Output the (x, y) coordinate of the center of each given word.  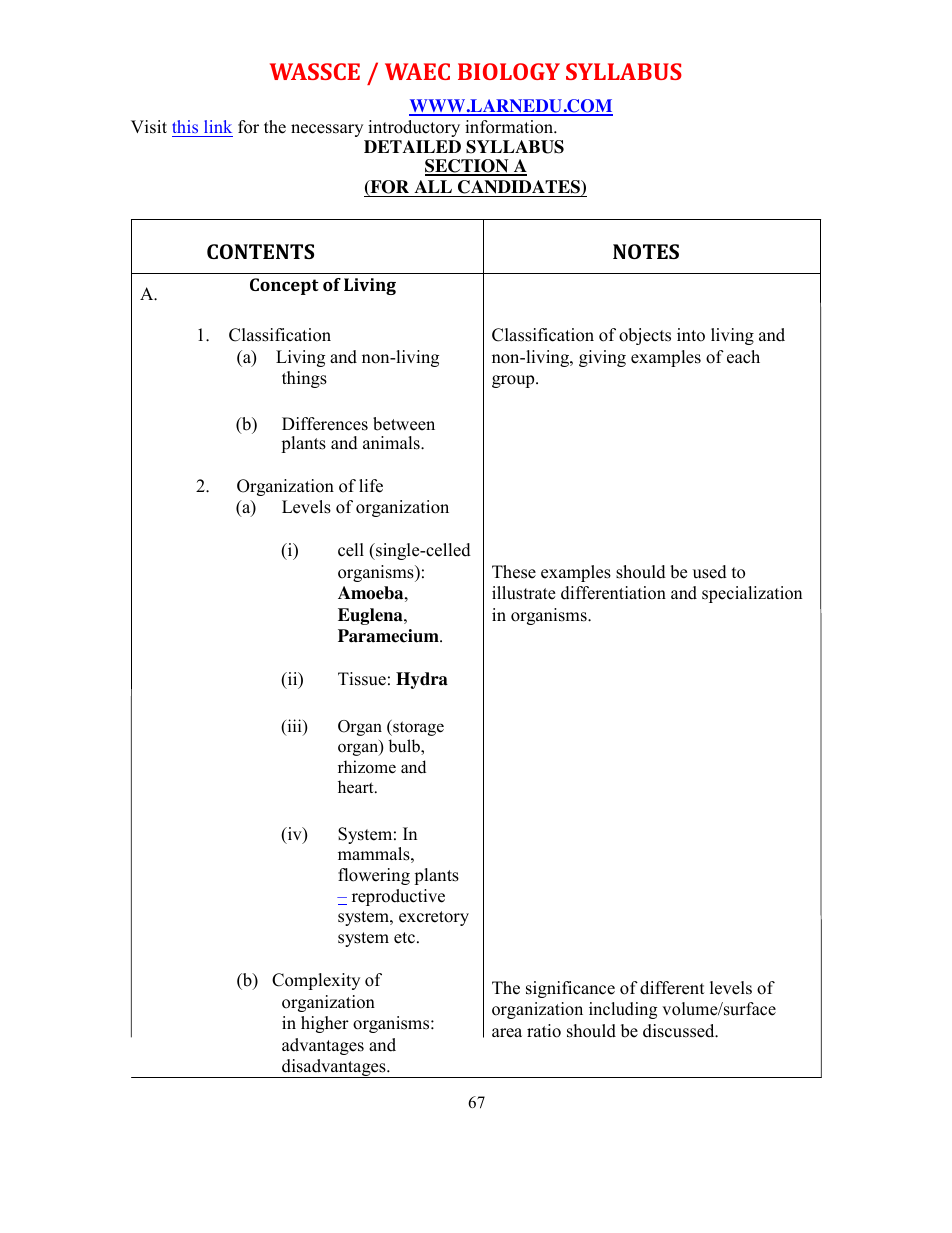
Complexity (316, 981)
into (691, 335)
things (304, 379)
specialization (752, 594)
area (507, 1033)
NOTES (646, 251)
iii (294, 727)
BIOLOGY (509, 71)
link (218, 126)
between (404, 424)
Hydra (422, 680)
